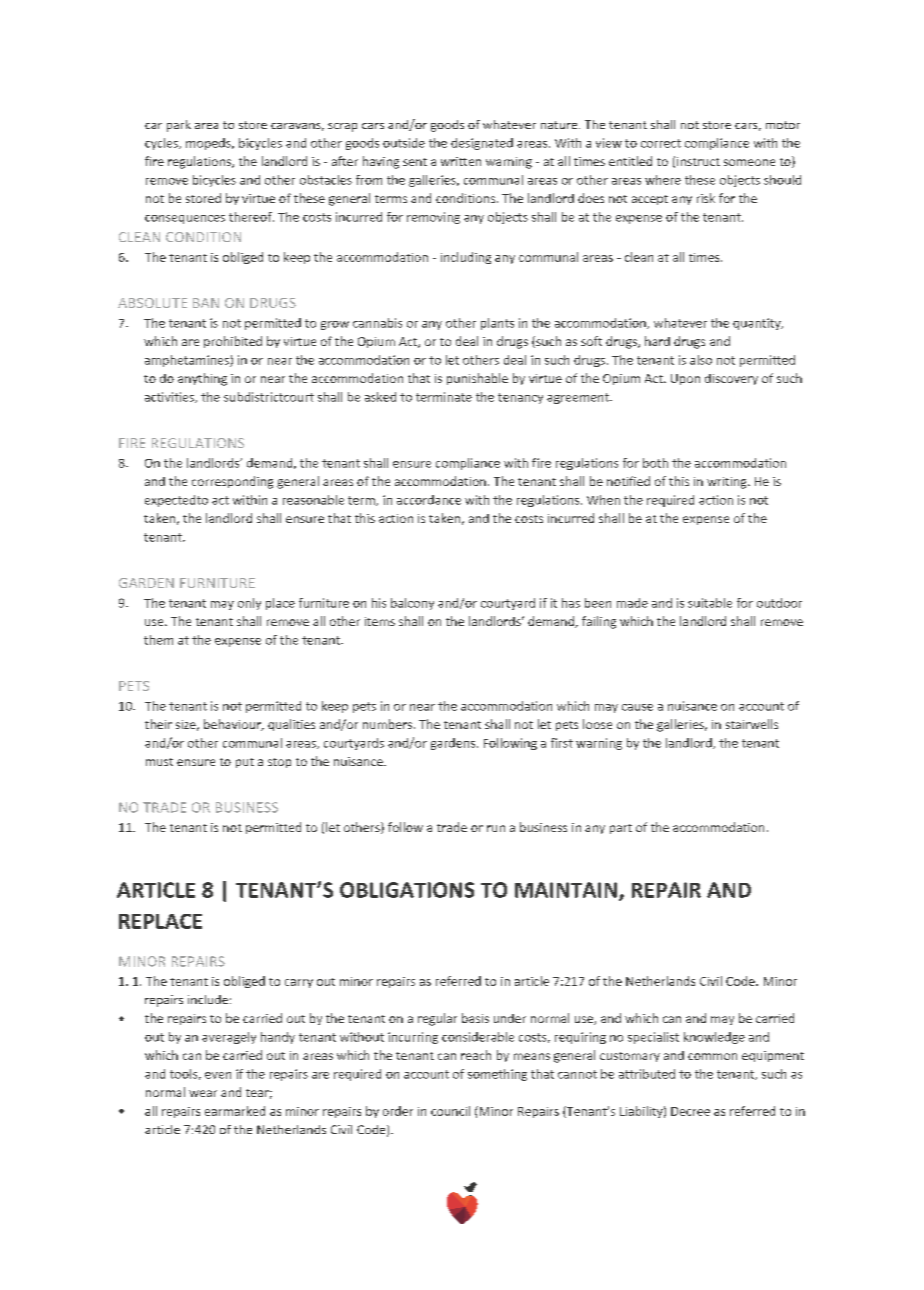 The height and width of the screenshot is (1290, 924). Describe the element at coordinates (749, 162) in the screenshot. I see `someone` at that location.
